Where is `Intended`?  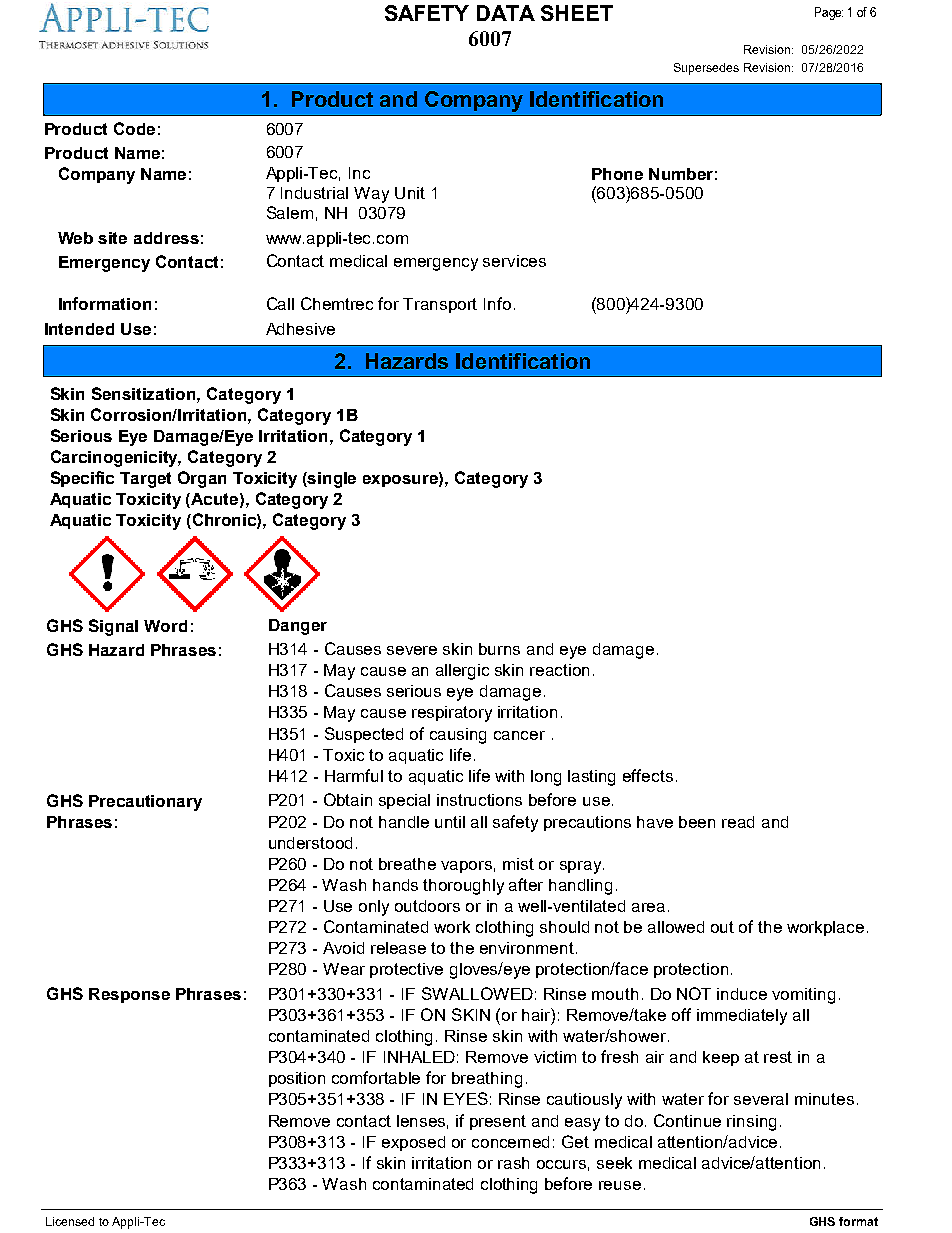 Intended is located at coordinates (79, 329).
